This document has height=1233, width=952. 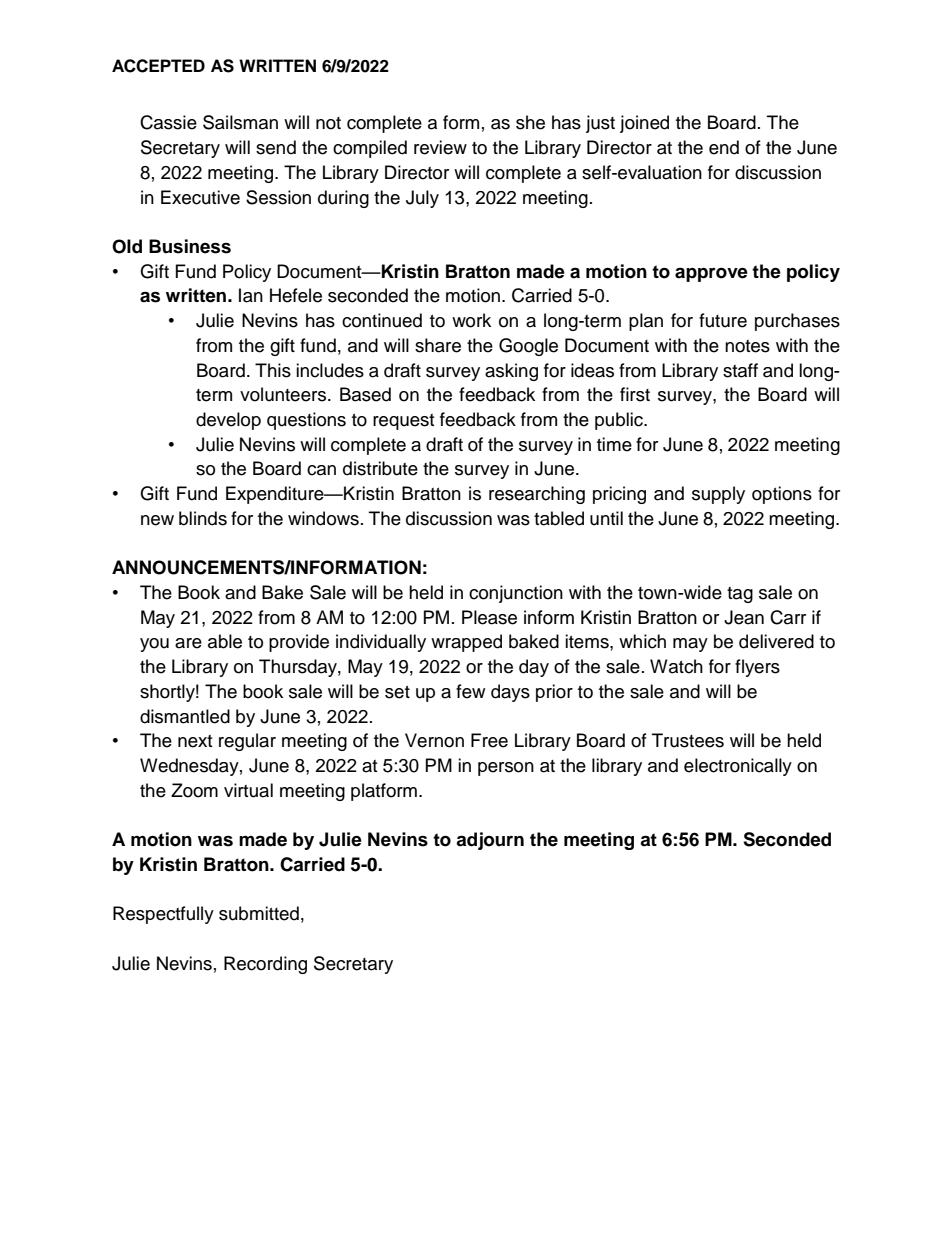 What do you see at coordinates (530, 122) in the document?
I see `she` at bounding box center [530, 122].
